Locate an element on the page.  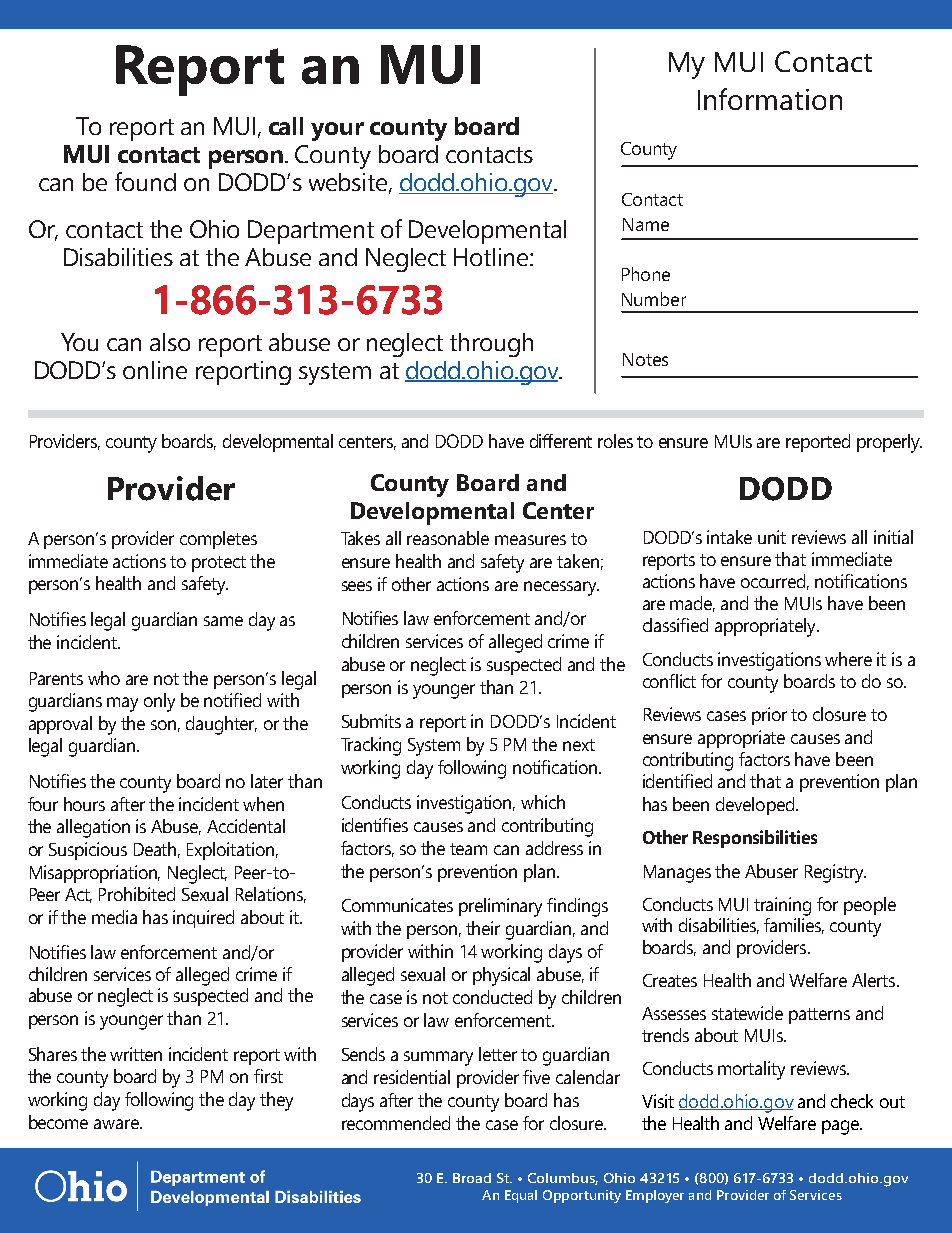
inquired is located at coordinates (203, 919).
